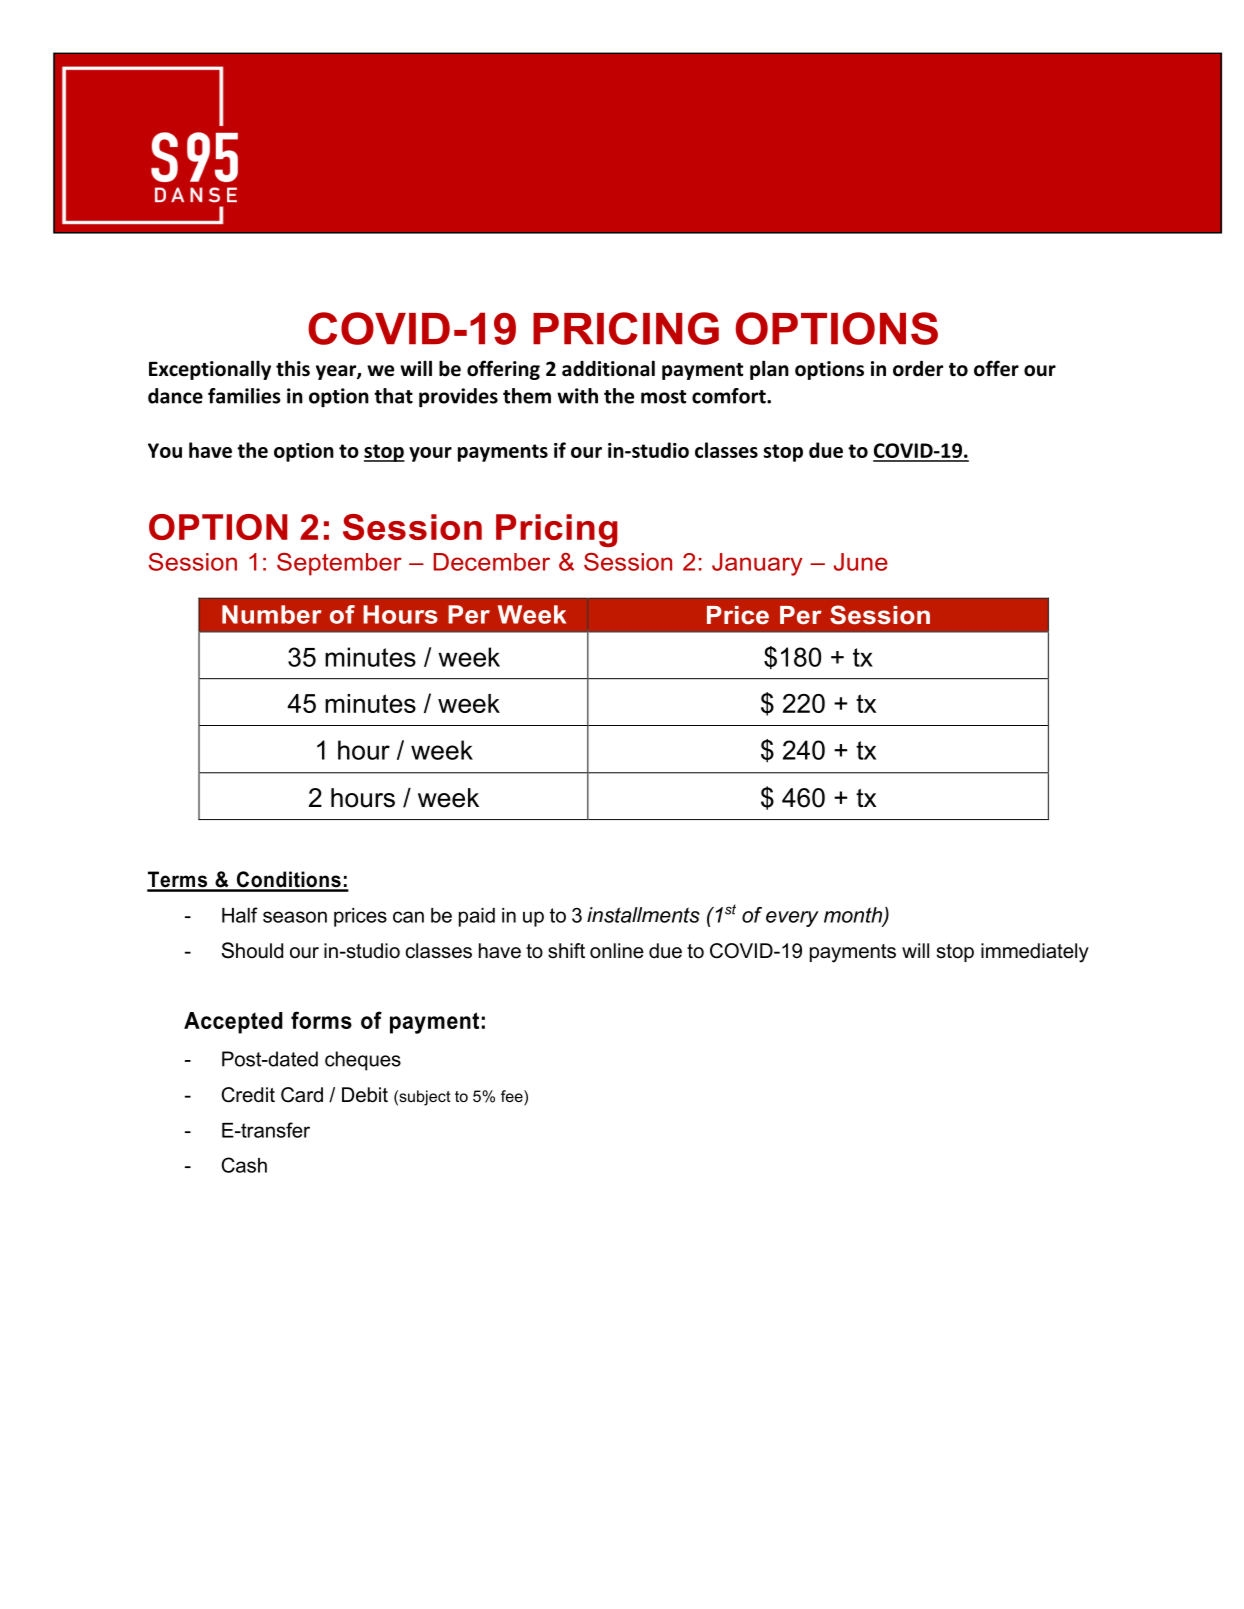 The image size is (1244, 1609). Describe the element at coordinates (643, 915) in the screenshot. I see `installments` at that location.
